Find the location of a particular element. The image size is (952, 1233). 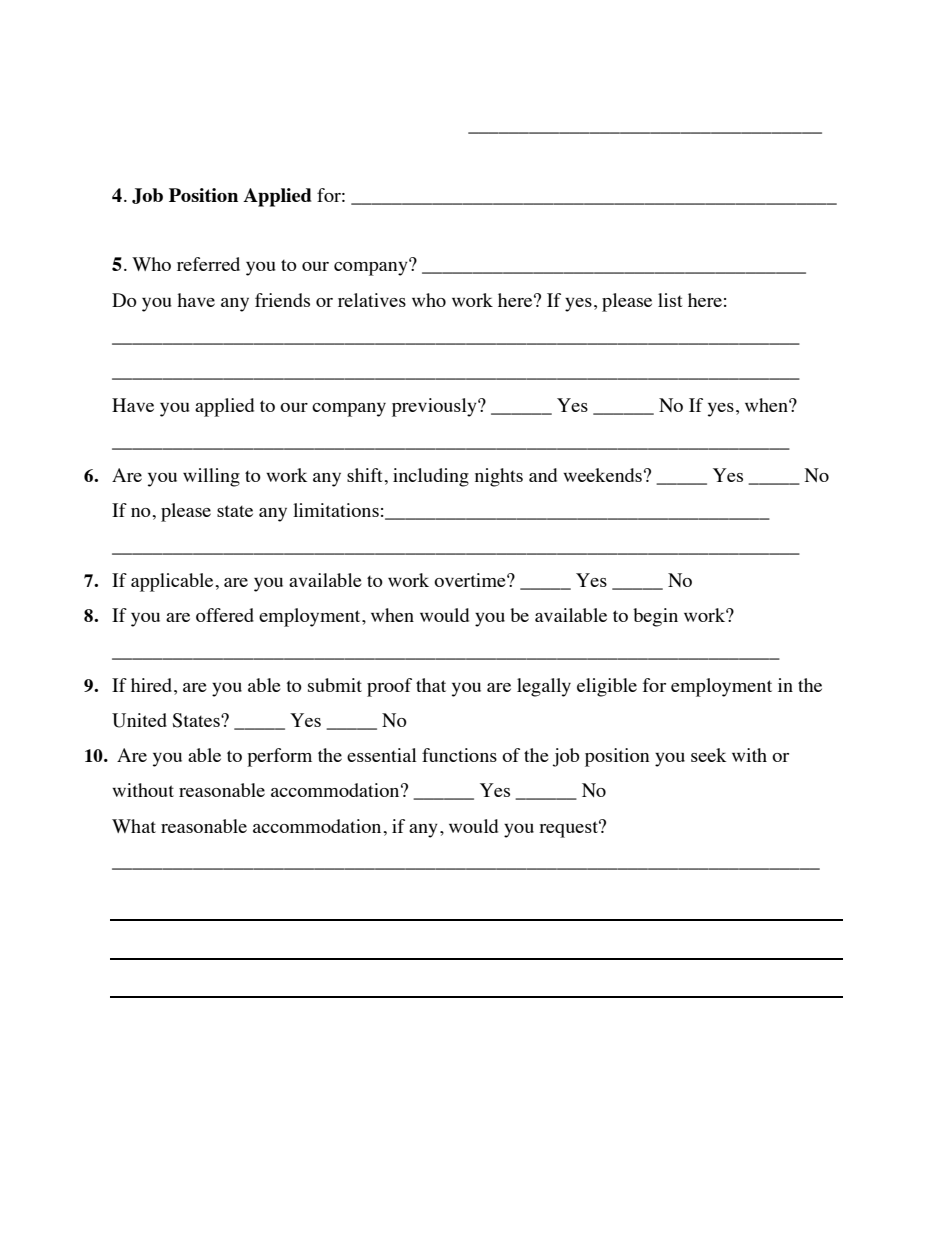

relatives is located at coordinates (372, 300).
